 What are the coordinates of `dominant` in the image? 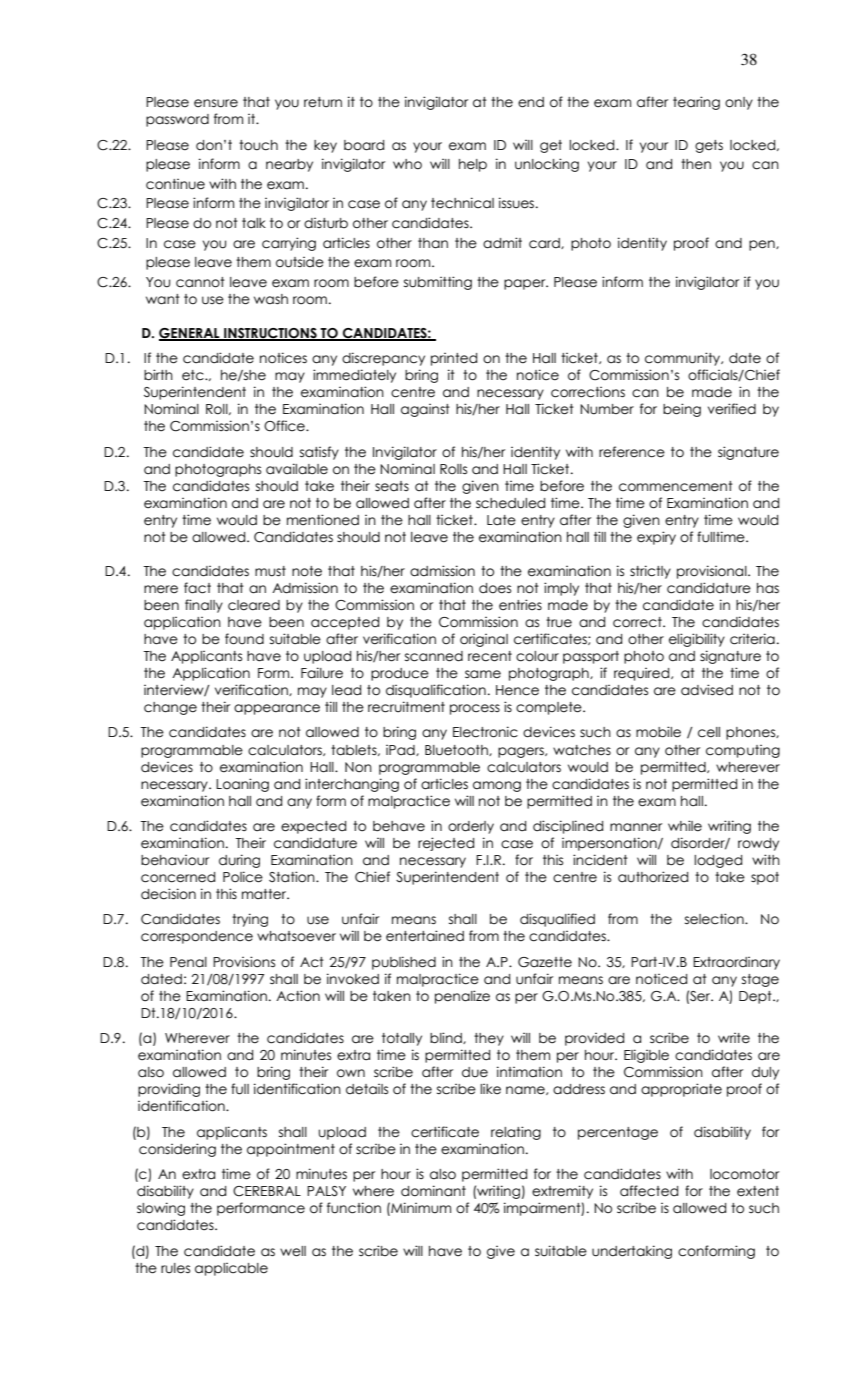 It's located at (433, 1191).
